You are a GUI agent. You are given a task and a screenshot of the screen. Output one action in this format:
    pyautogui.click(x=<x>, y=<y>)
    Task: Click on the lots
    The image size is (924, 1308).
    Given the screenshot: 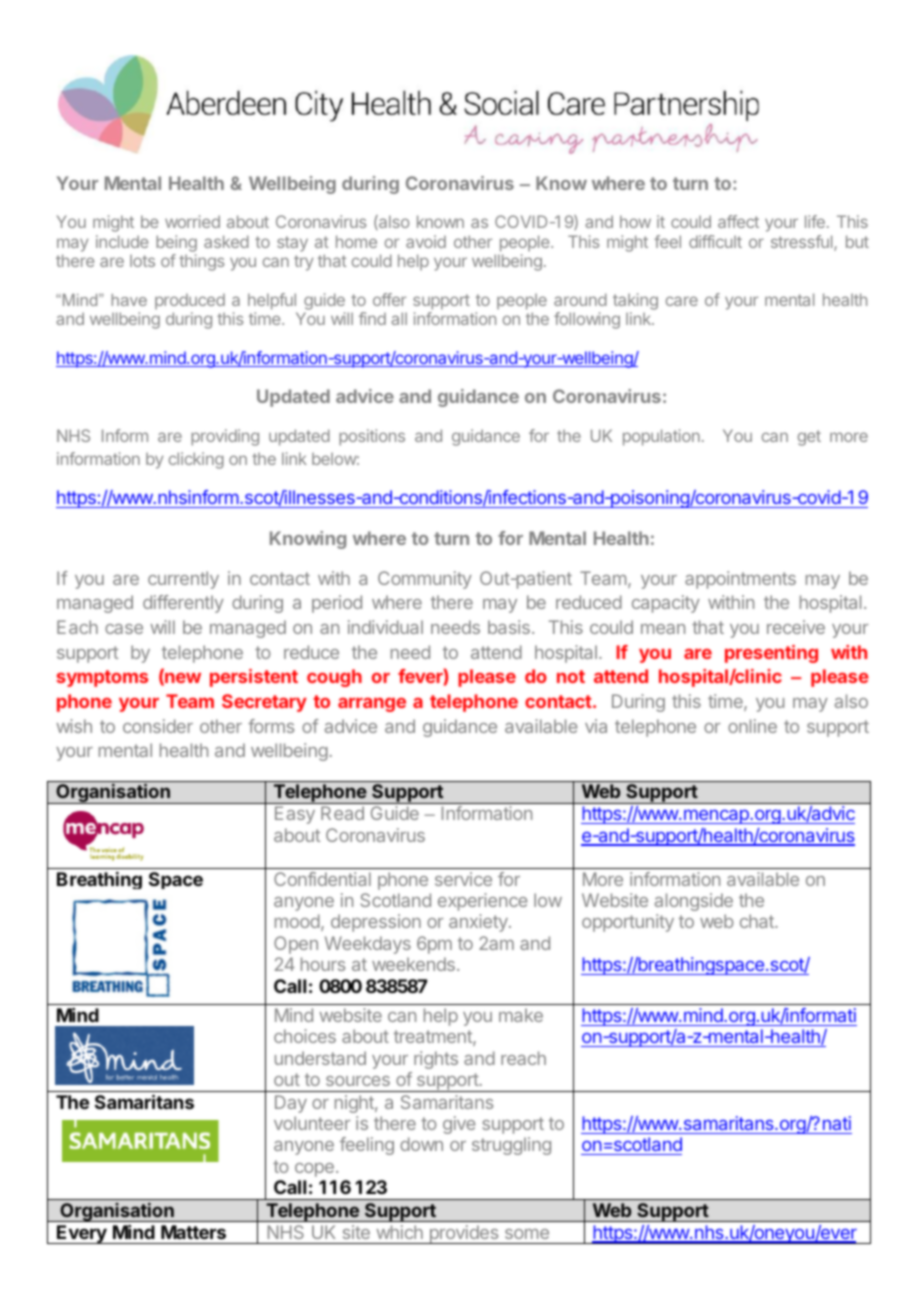 What is the action you would take?
    pyautogui.click(x=142, y=260)
